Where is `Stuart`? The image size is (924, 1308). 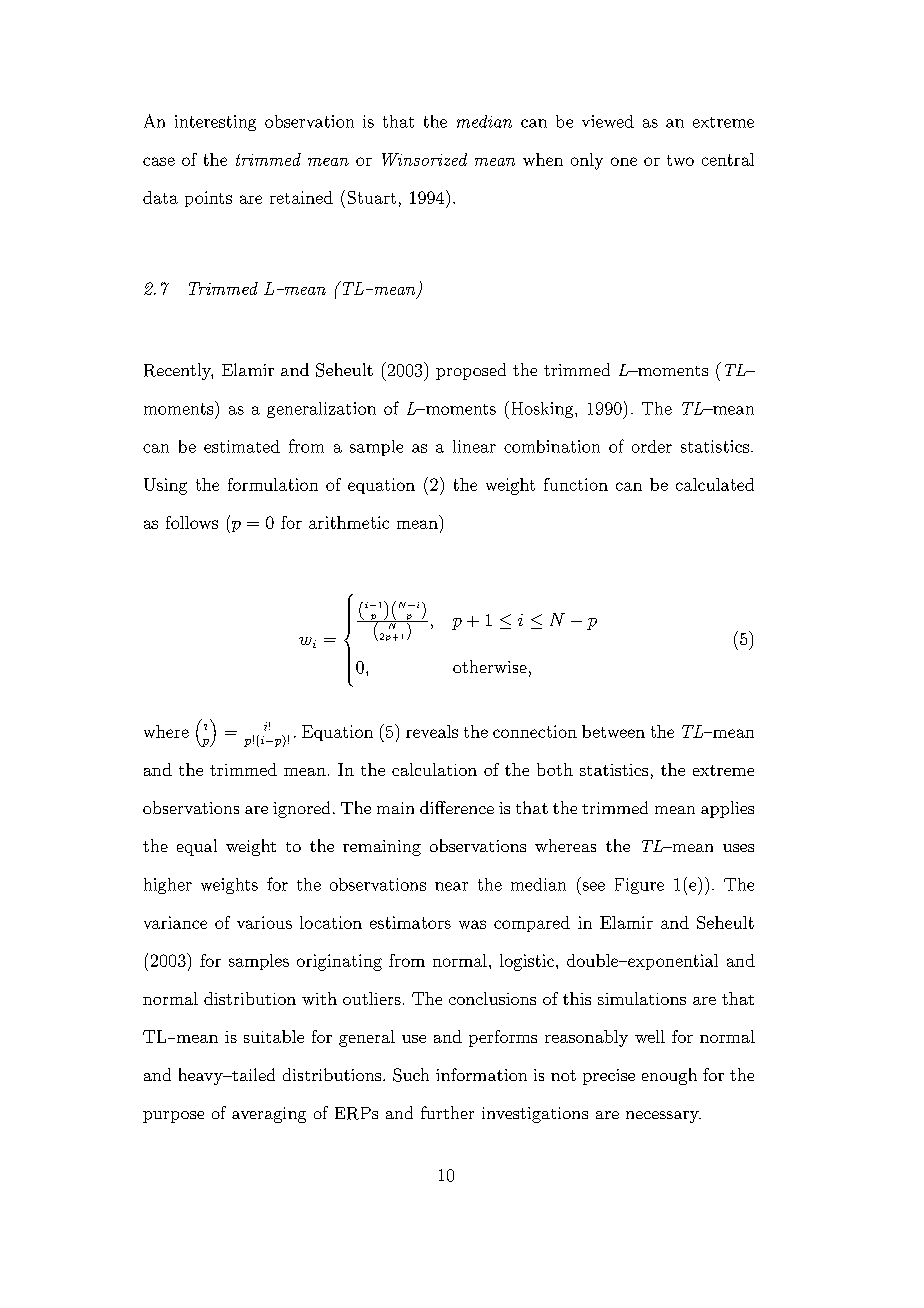 Stuart is located at coordinates (372, 197).
